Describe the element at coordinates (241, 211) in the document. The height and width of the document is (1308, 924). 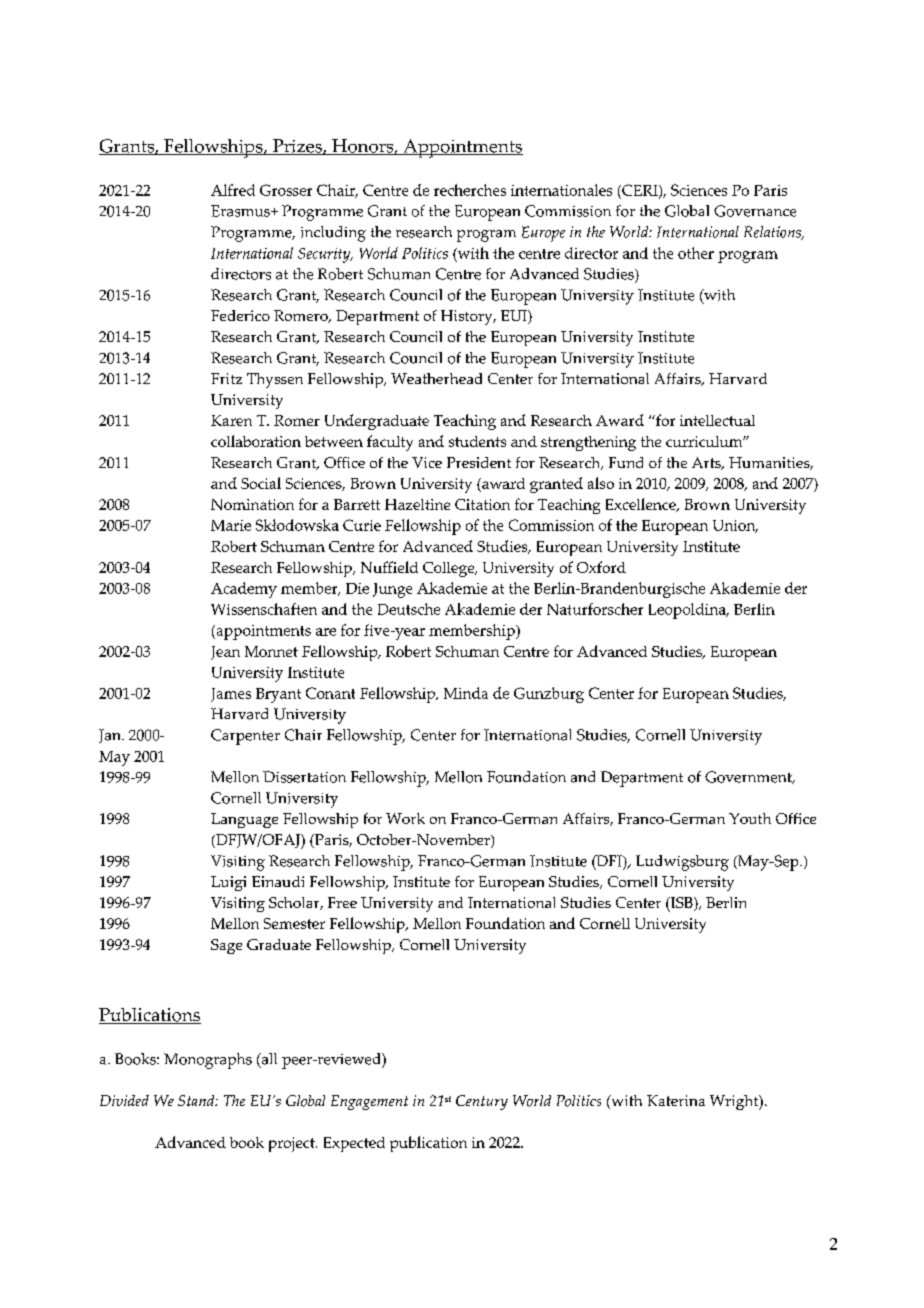
I see `Erasmus` at that location.
